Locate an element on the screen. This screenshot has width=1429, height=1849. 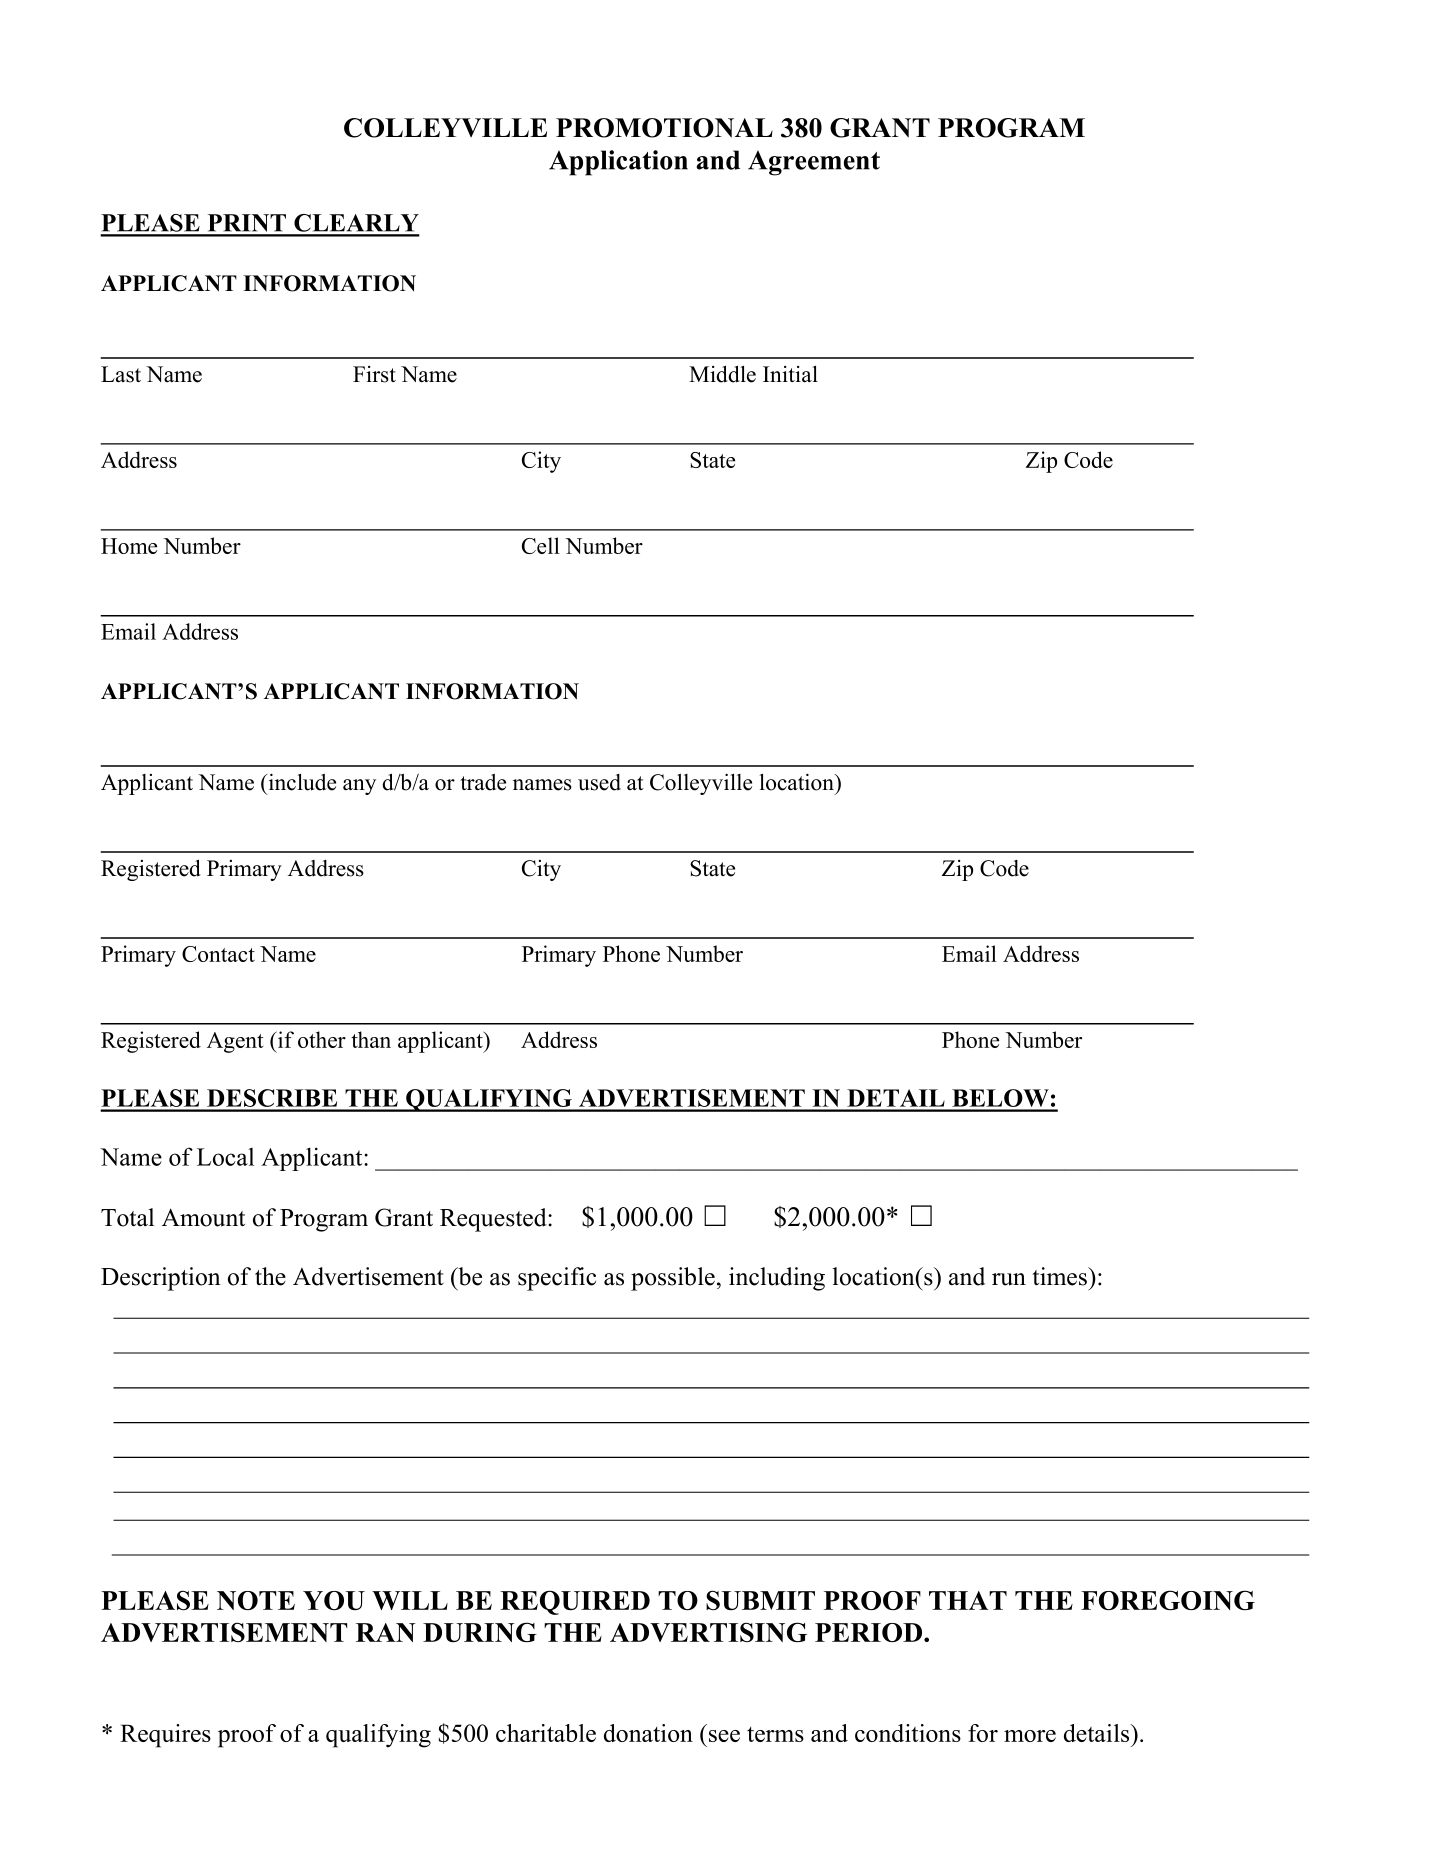
Agreement is located at coordinates (814, 163).
